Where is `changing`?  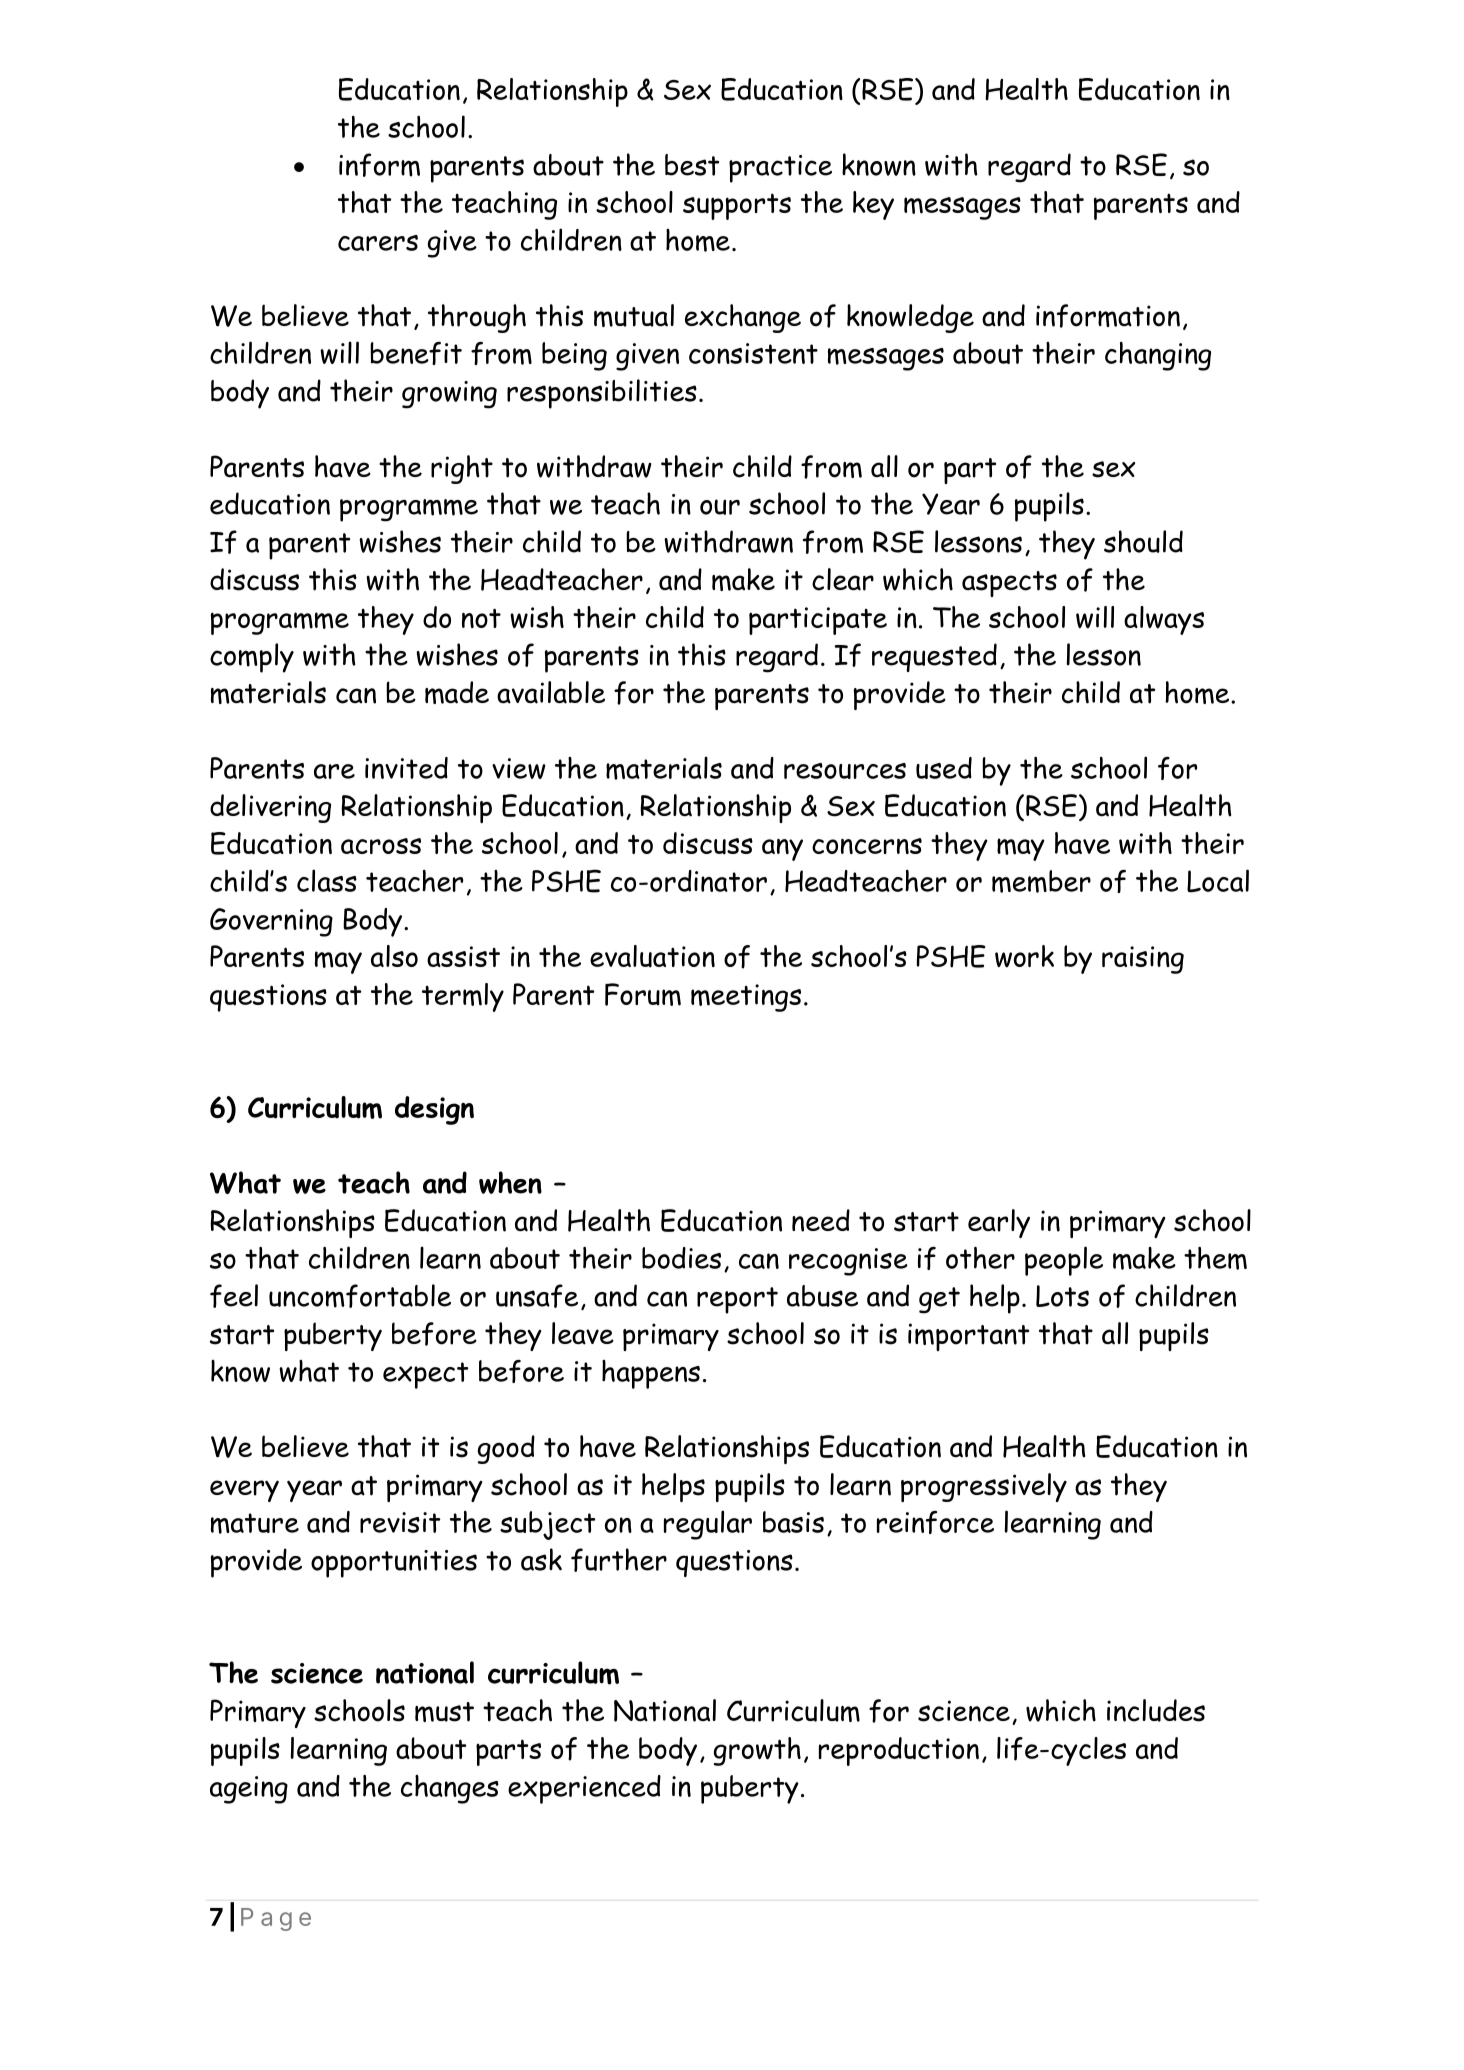 changing is located at coordinates (1158, 356).
